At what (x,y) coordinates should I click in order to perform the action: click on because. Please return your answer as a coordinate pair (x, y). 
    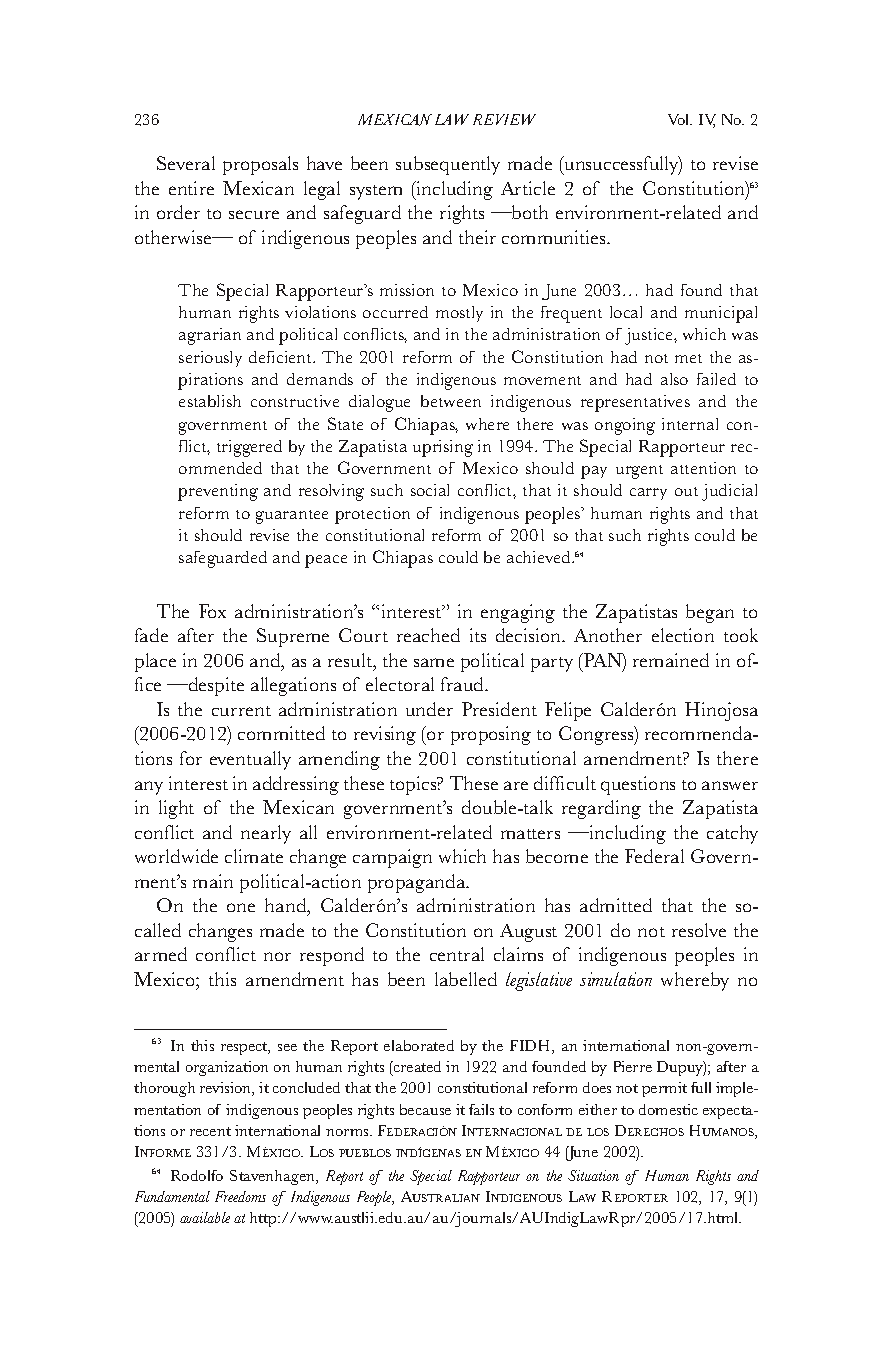
    Looking at the image, I should click on (425, 1109).
